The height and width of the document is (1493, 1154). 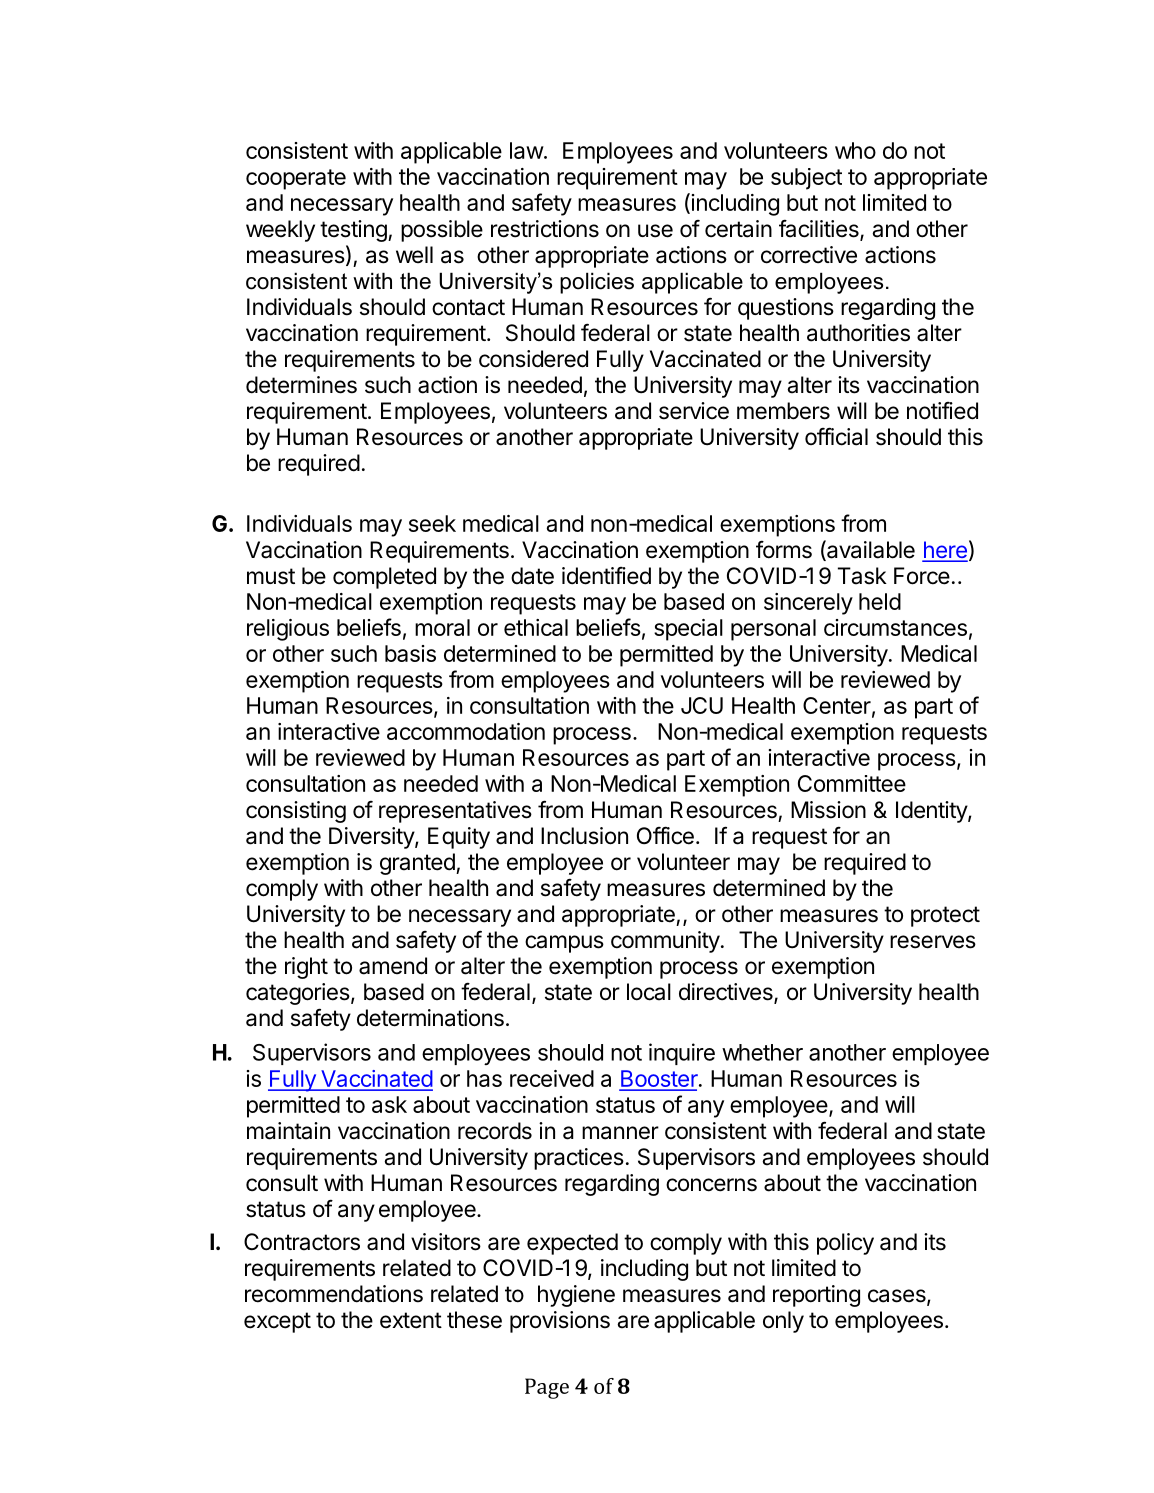 I want to click on seek, so click(x=432, y=523).
